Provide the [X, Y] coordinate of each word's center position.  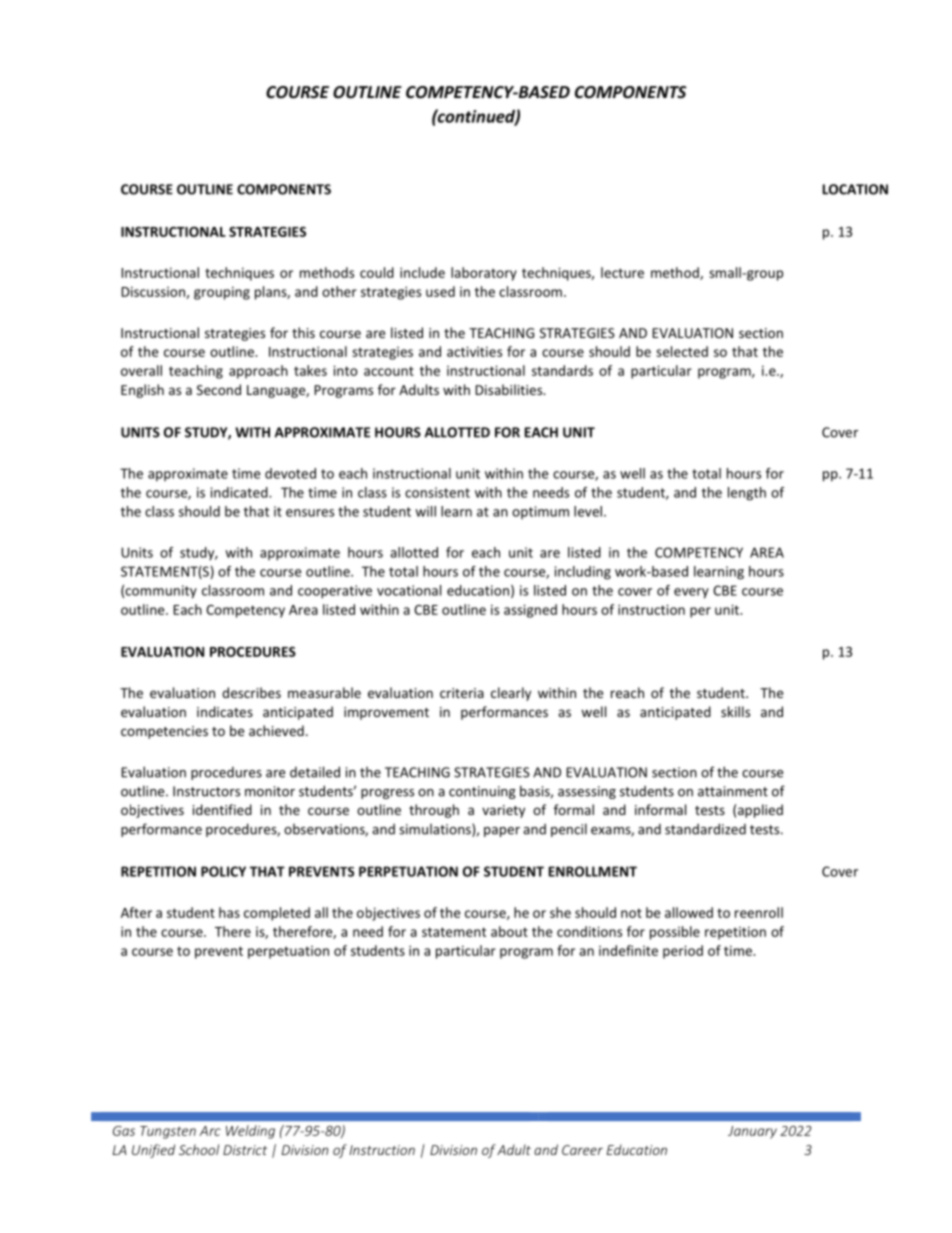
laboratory [484, 274]
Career [582, 1150]
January [752, 1132]
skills [735, 711]
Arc [210, 1131]
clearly [511, 694]
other [339, 291]
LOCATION [855, 189]
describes [251, 692]
